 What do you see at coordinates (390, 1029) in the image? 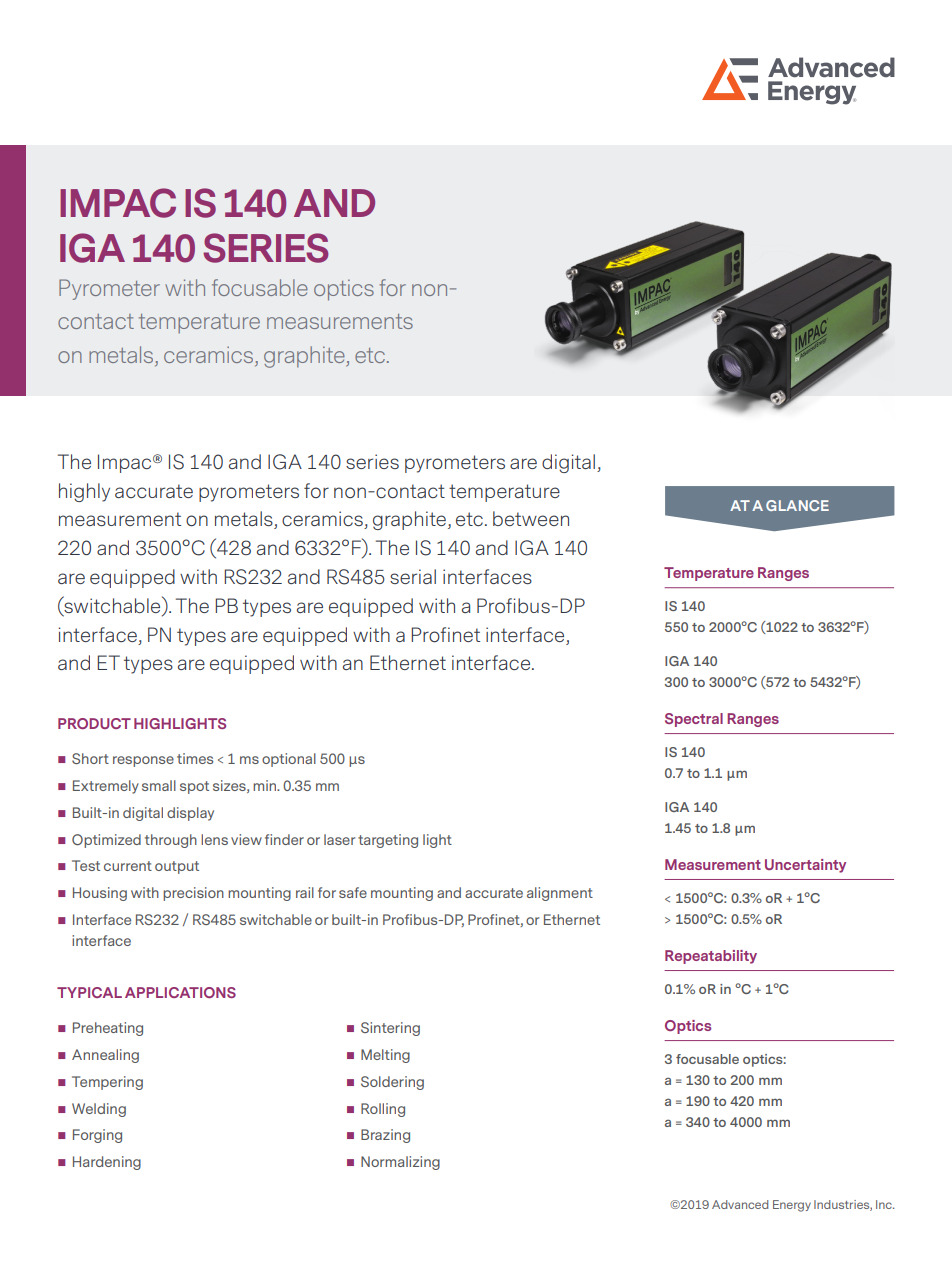
I see `Sintering` at bounding box center [390, 1029].
